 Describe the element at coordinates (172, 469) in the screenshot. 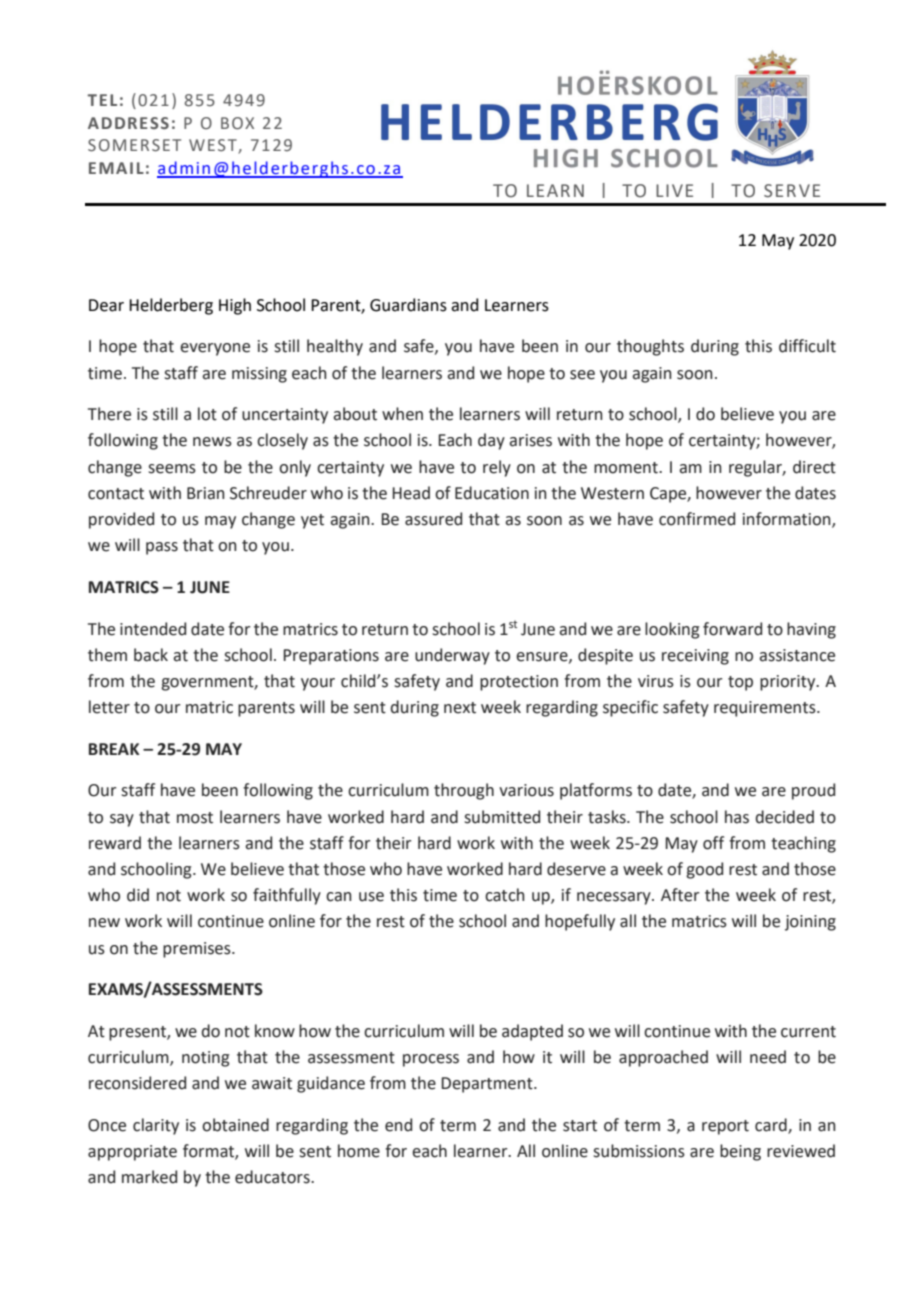

I see `seems` at that location.
